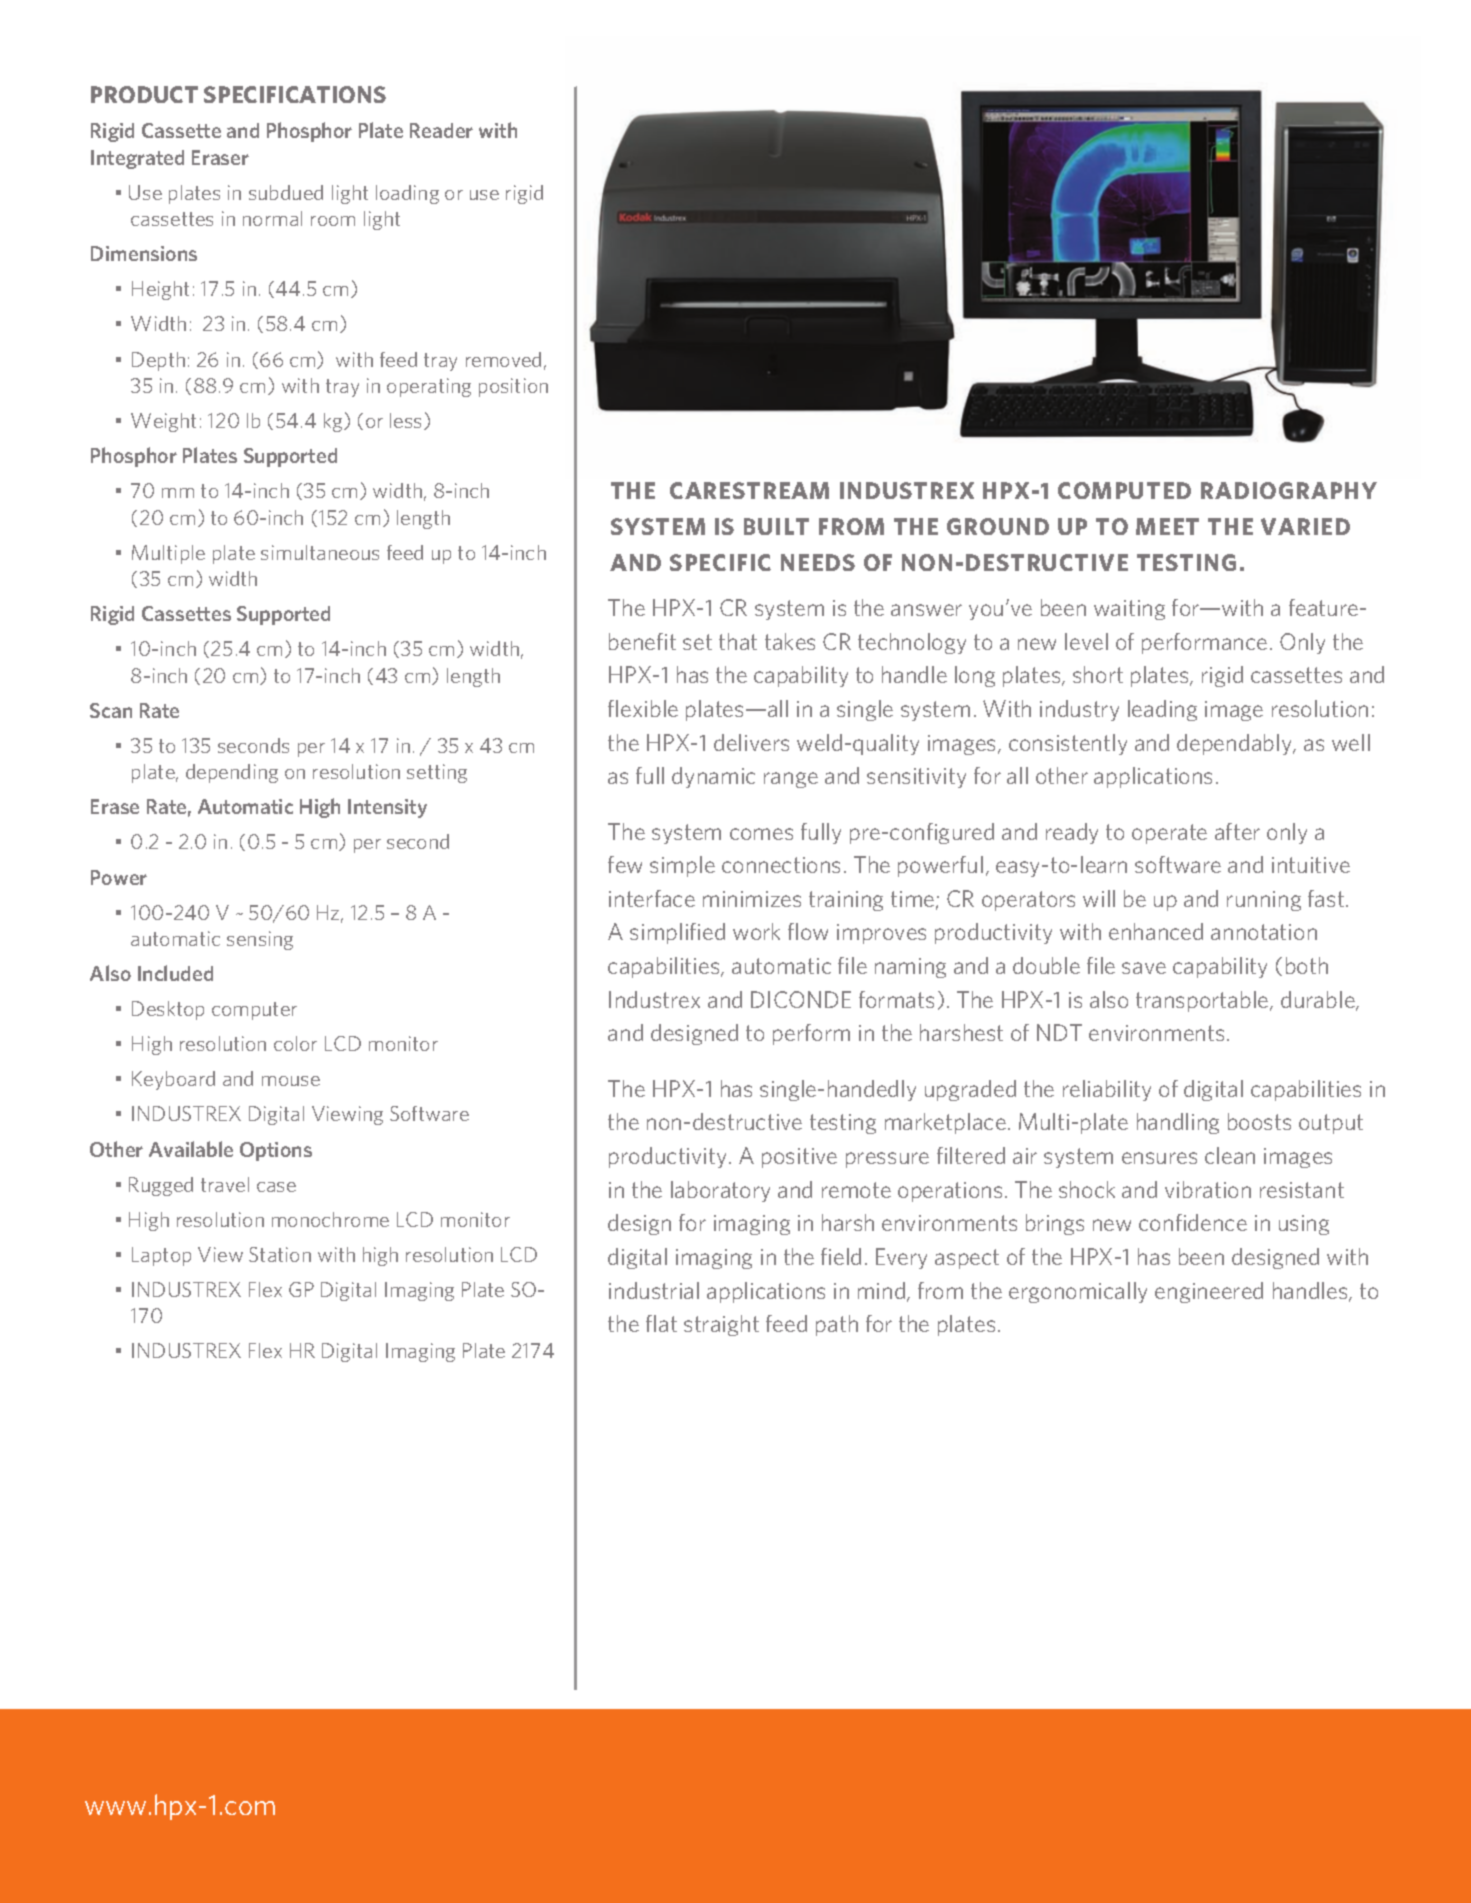 The height and width of the screenshot is (1903, 1471). I want to click on sensing, so click(260, 940).
